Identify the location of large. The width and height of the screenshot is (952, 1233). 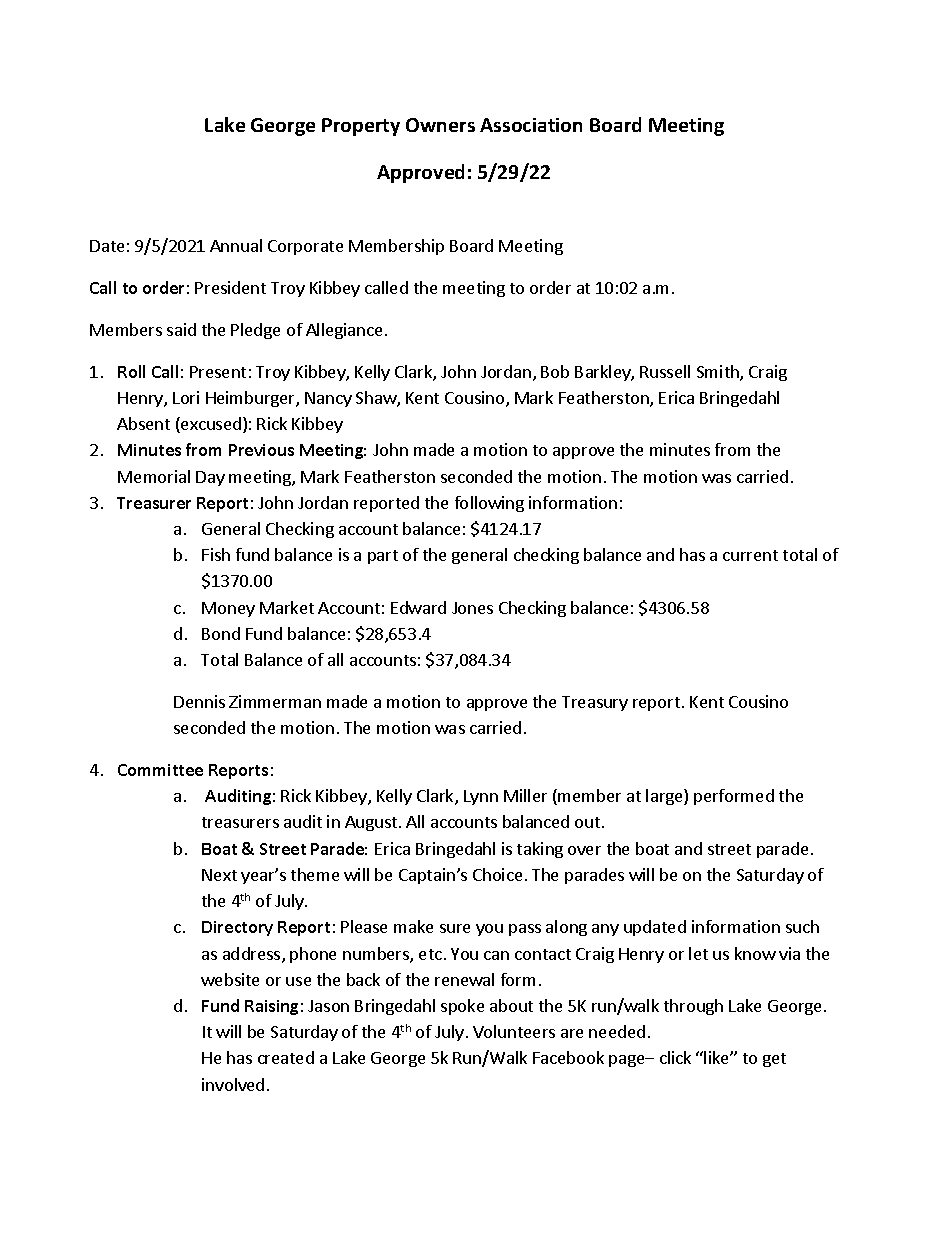
(665, 797).
